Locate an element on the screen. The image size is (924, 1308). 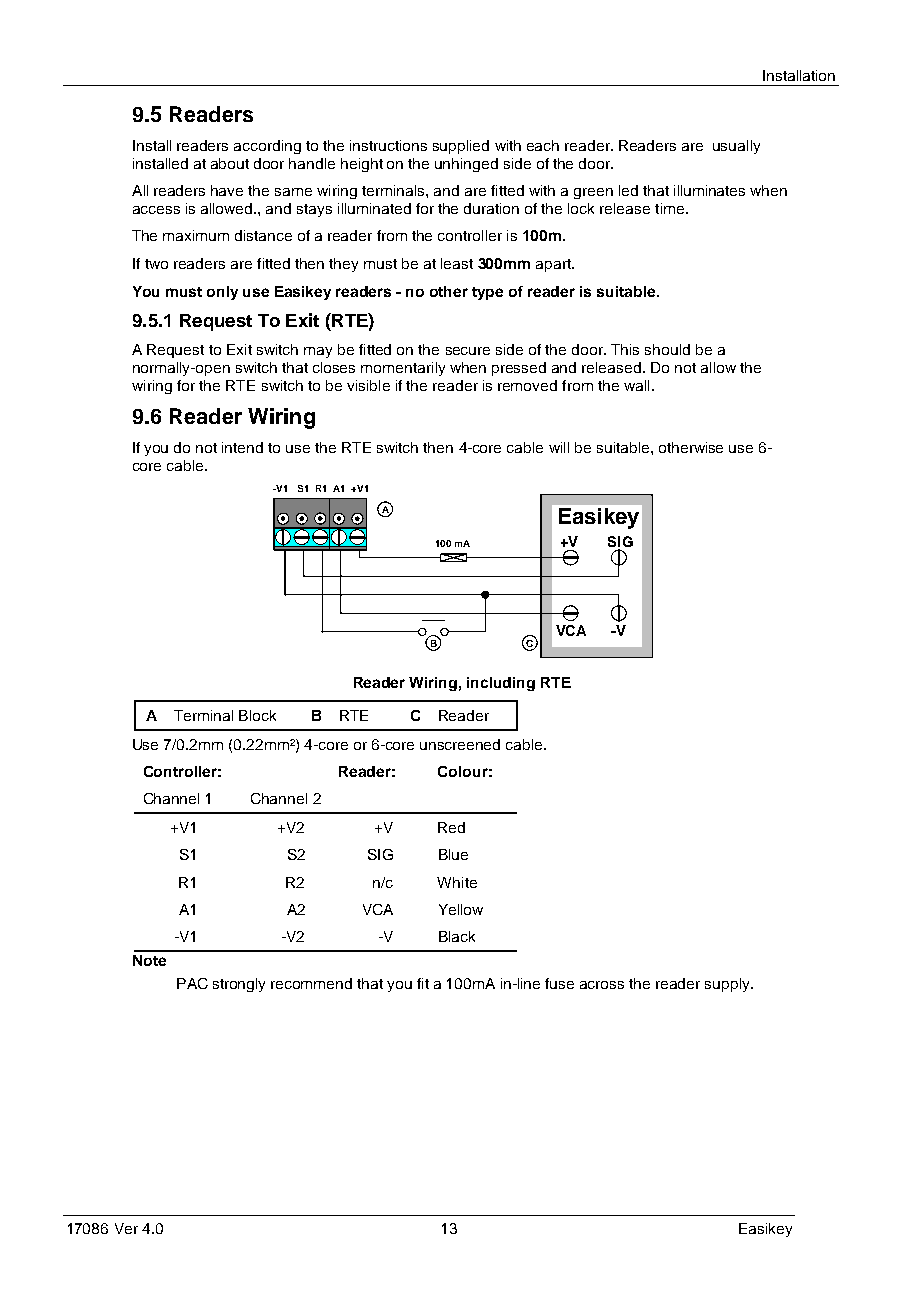
have is located at coordinates (227, 190).
